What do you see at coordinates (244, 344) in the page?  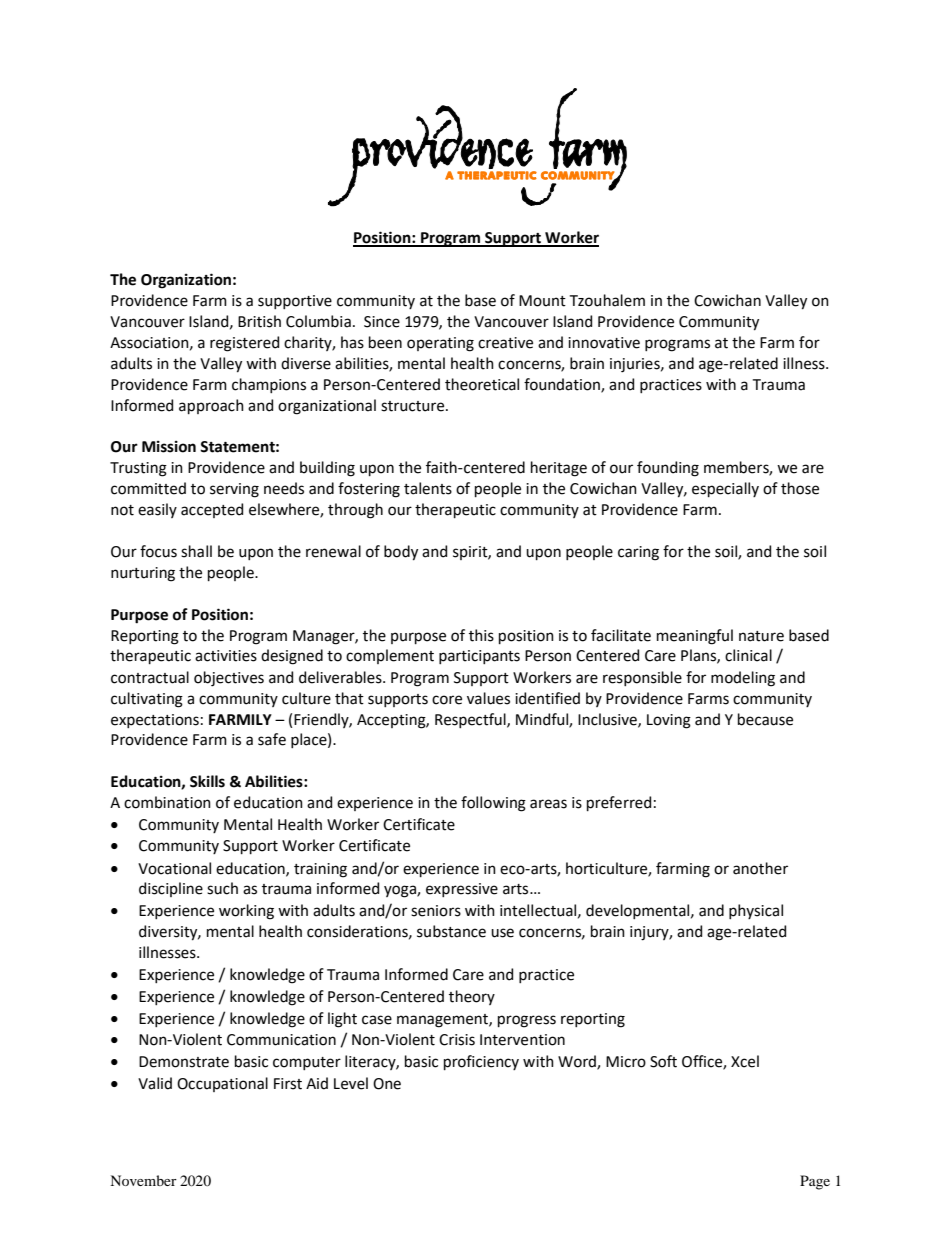 I see `registered` at bounding box center [244, 344].
